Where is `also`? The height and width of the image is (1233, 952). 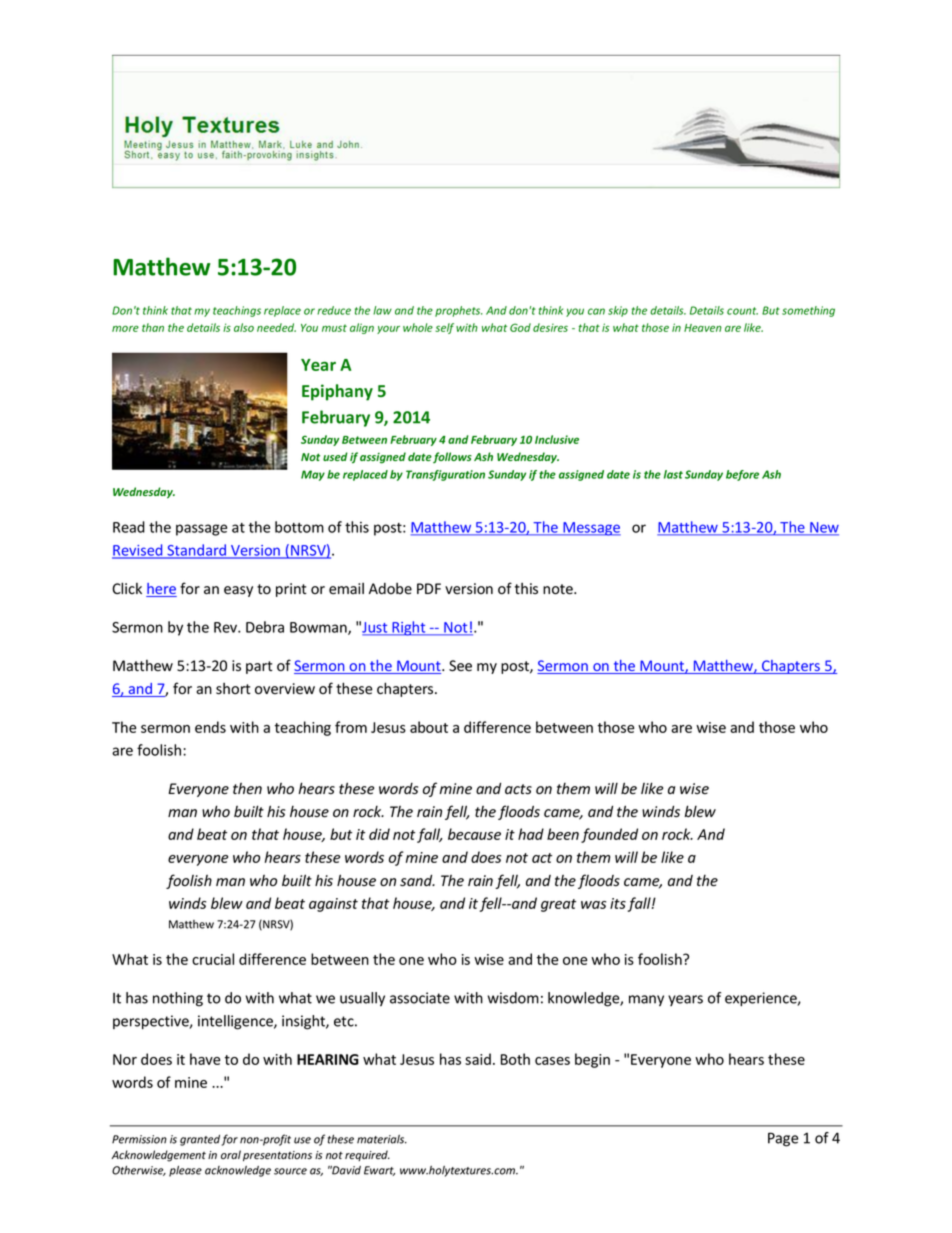
also is located at coordinates (244, 327).
